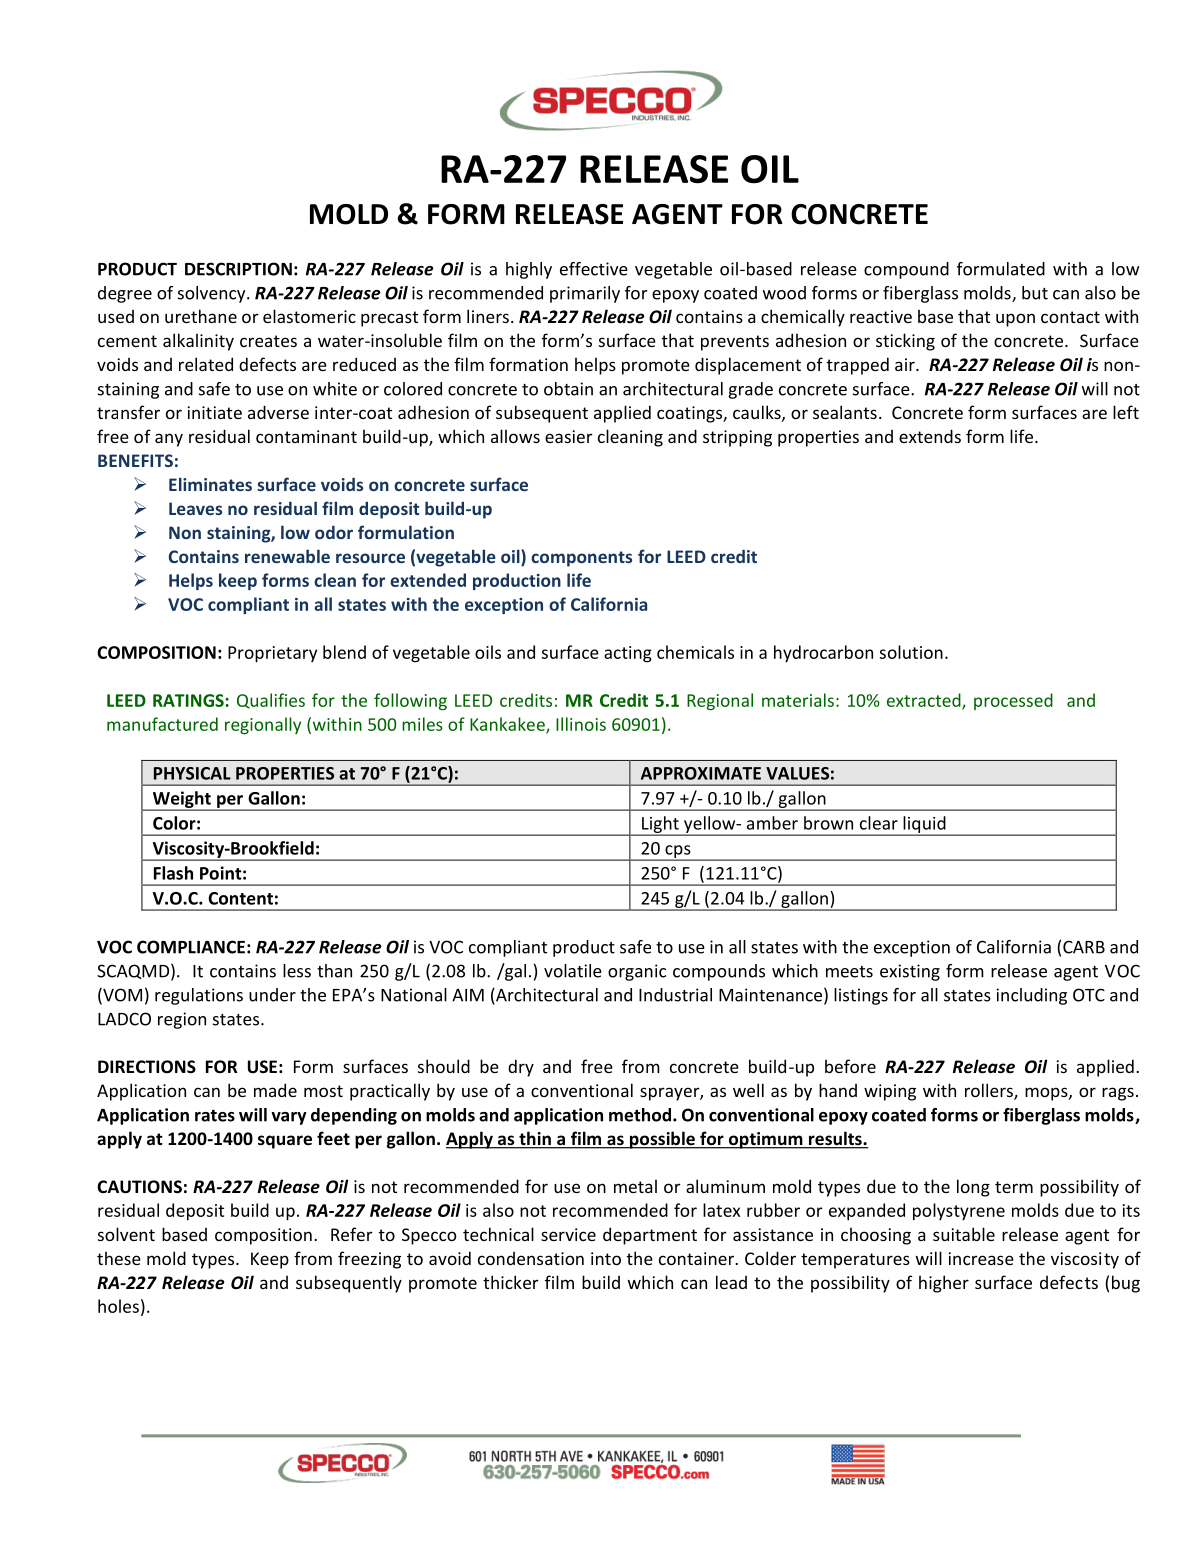 This page has height=1555, width=1202. What do you see at coordinates (119, 1258) in the page?
I see `these` at bounding box center [119, 1258].
